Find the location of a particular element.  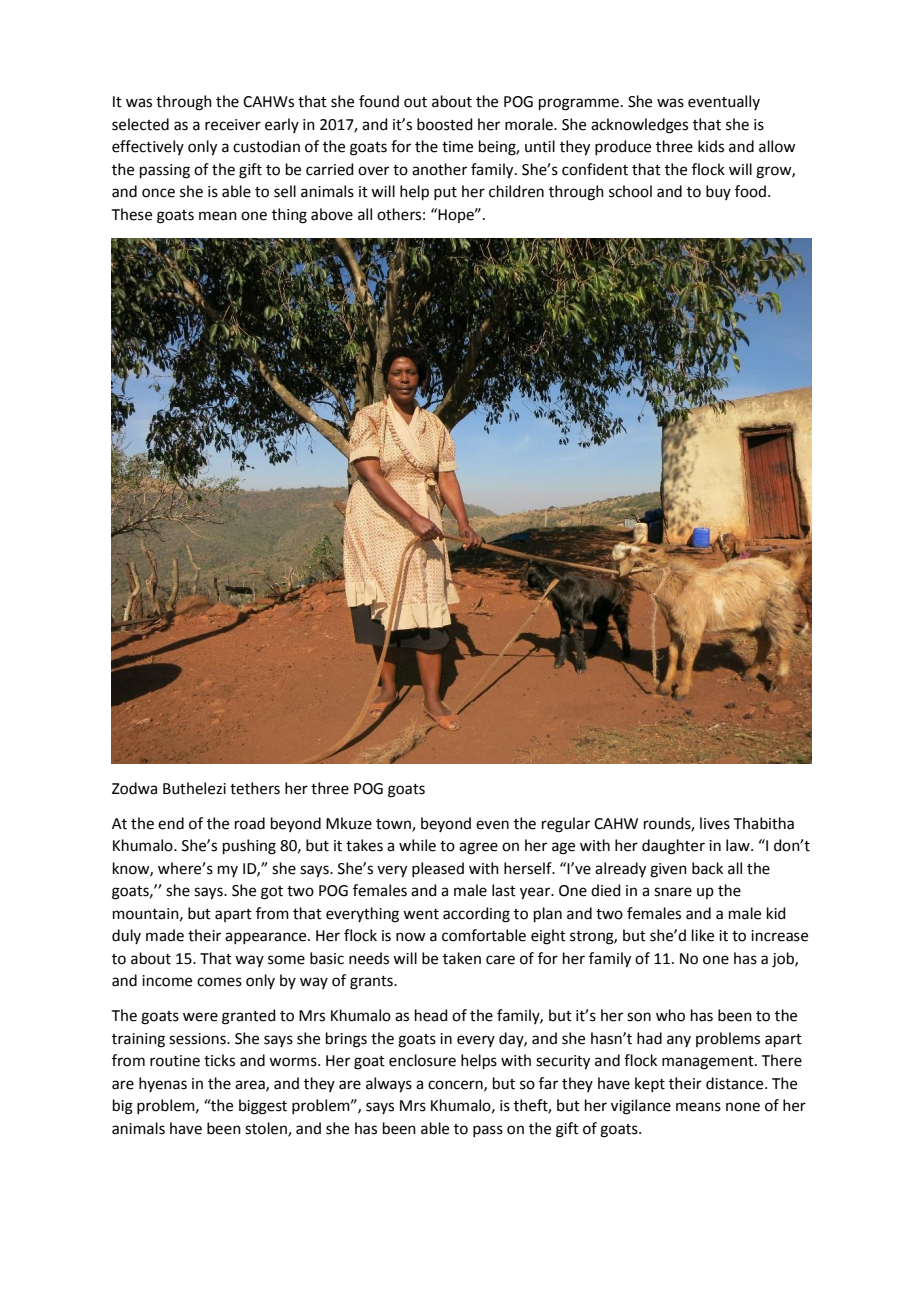

receiver is located at coordinates (233, 125).
